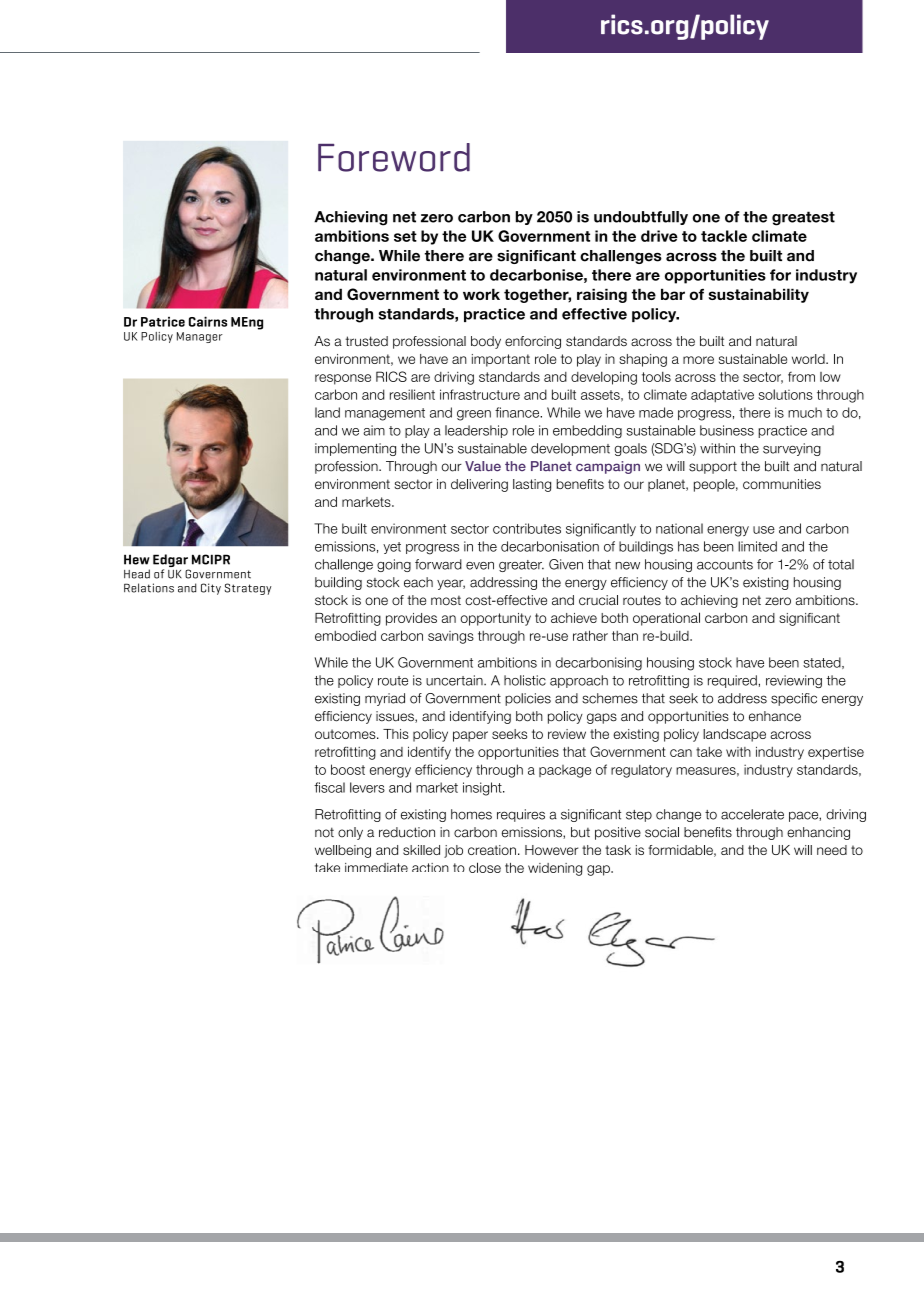 The height and width of the screenshot is (1308, 924). What do you see at coordinates (732, 681) in the screenshot?
I see `required` at bounding box center [732, 681].
